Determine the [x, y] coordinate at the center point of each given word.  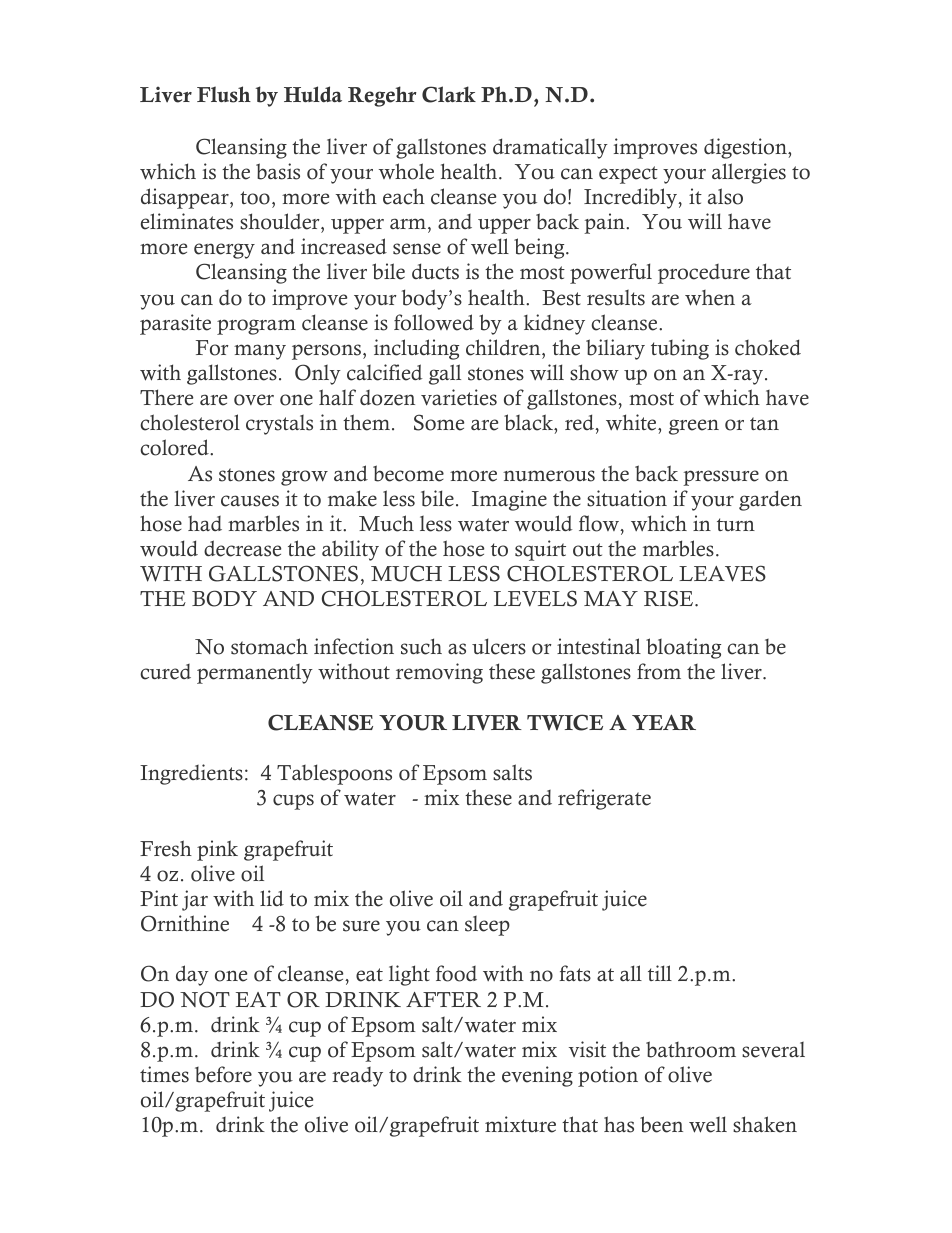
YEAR [664, 722]
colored [175, 447]
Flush [224, 94]
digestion [746, 148]
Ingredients [191, 774]
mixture [520, 1124]
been [661, 1124]
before [223, 1074]
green [694, 427]
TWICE [565, 722]
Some [439, 422]
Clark [449, 94]
